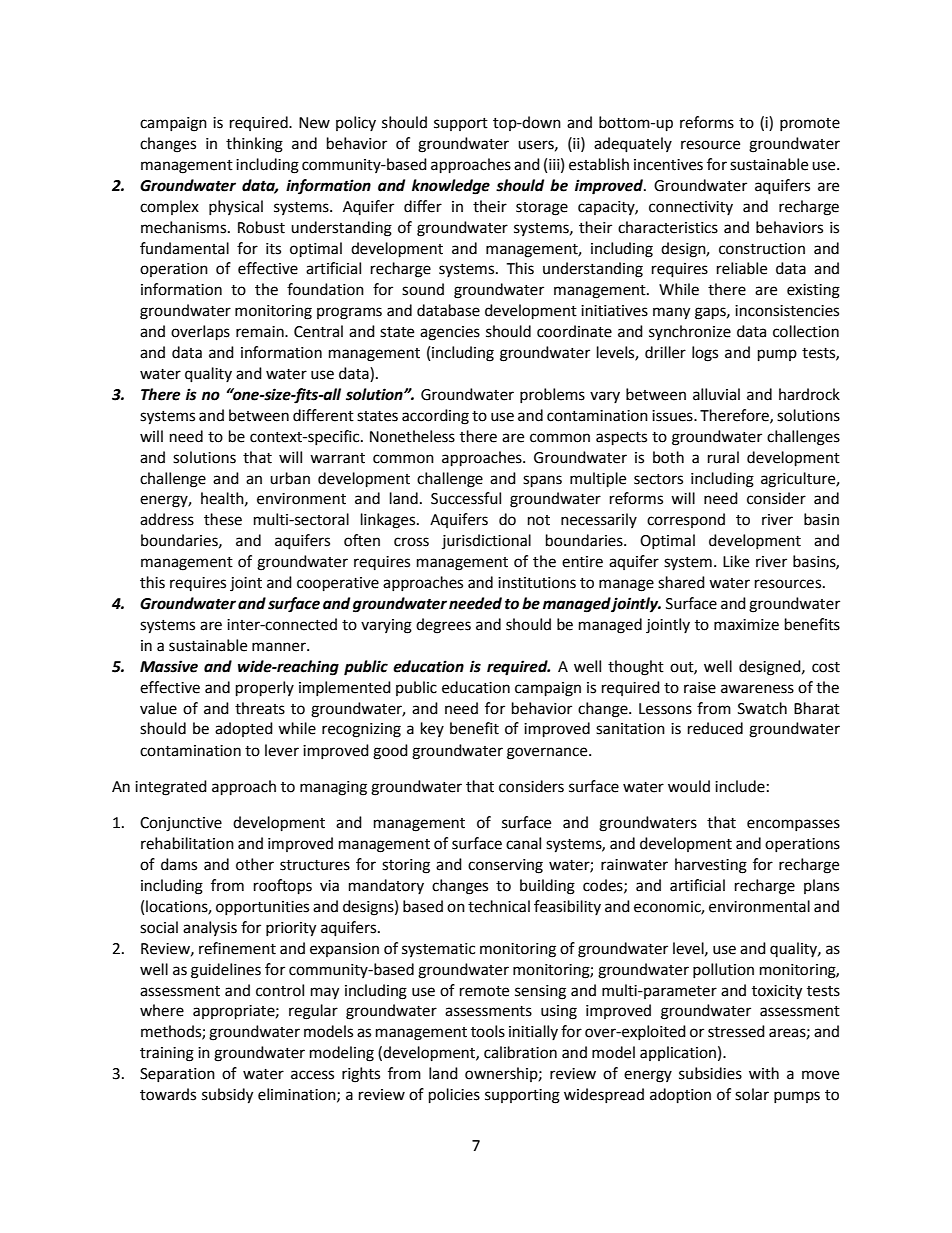 This screenshot has height=1233, width=952. Describe the element at coordinates (244, 729) in the screenshot. I see `adopted` at that location.
